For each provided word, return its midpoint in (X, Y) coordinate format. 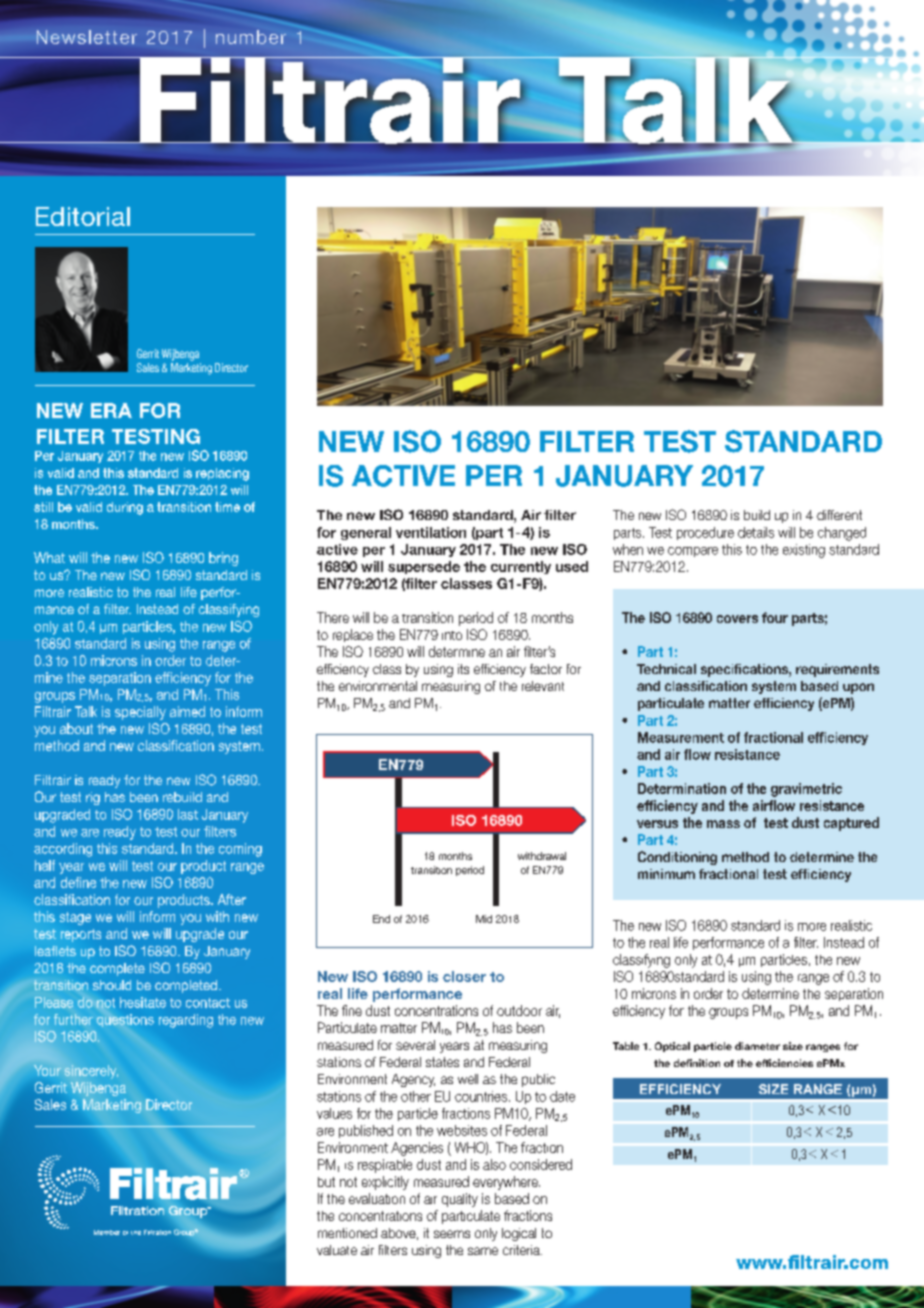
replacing (222, 474)
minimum (666, 874)
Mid (484, 919)
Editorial (83, 216)
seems (452, 1234)
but (326, 1182)
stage (75, 918)
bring (223, 559)
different (839, 515)
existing (804, 551)
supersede (424, 567)
